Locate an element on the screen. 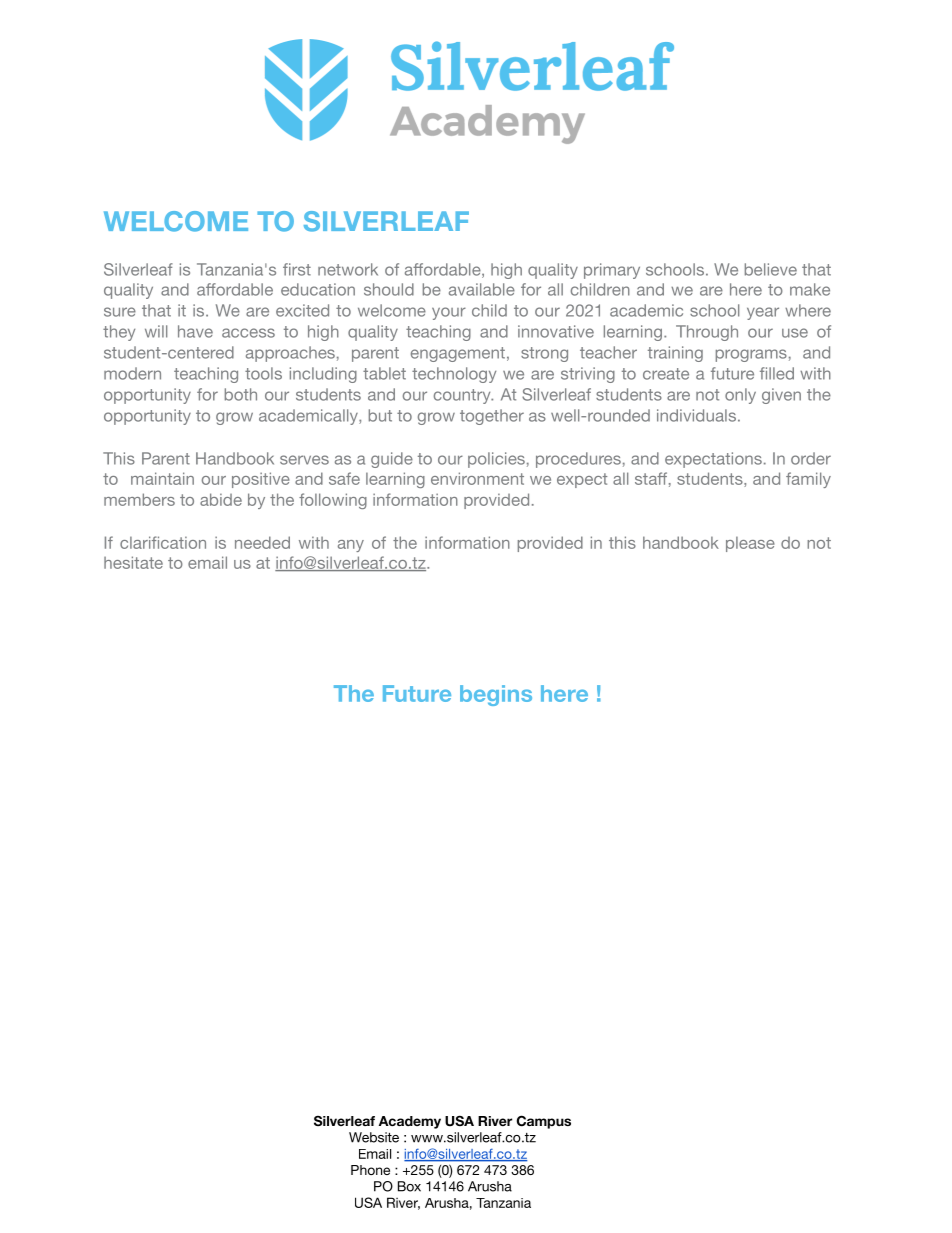 The height and width of the screenshot is (1233, 952). please is located at coordinates (750, 544).
